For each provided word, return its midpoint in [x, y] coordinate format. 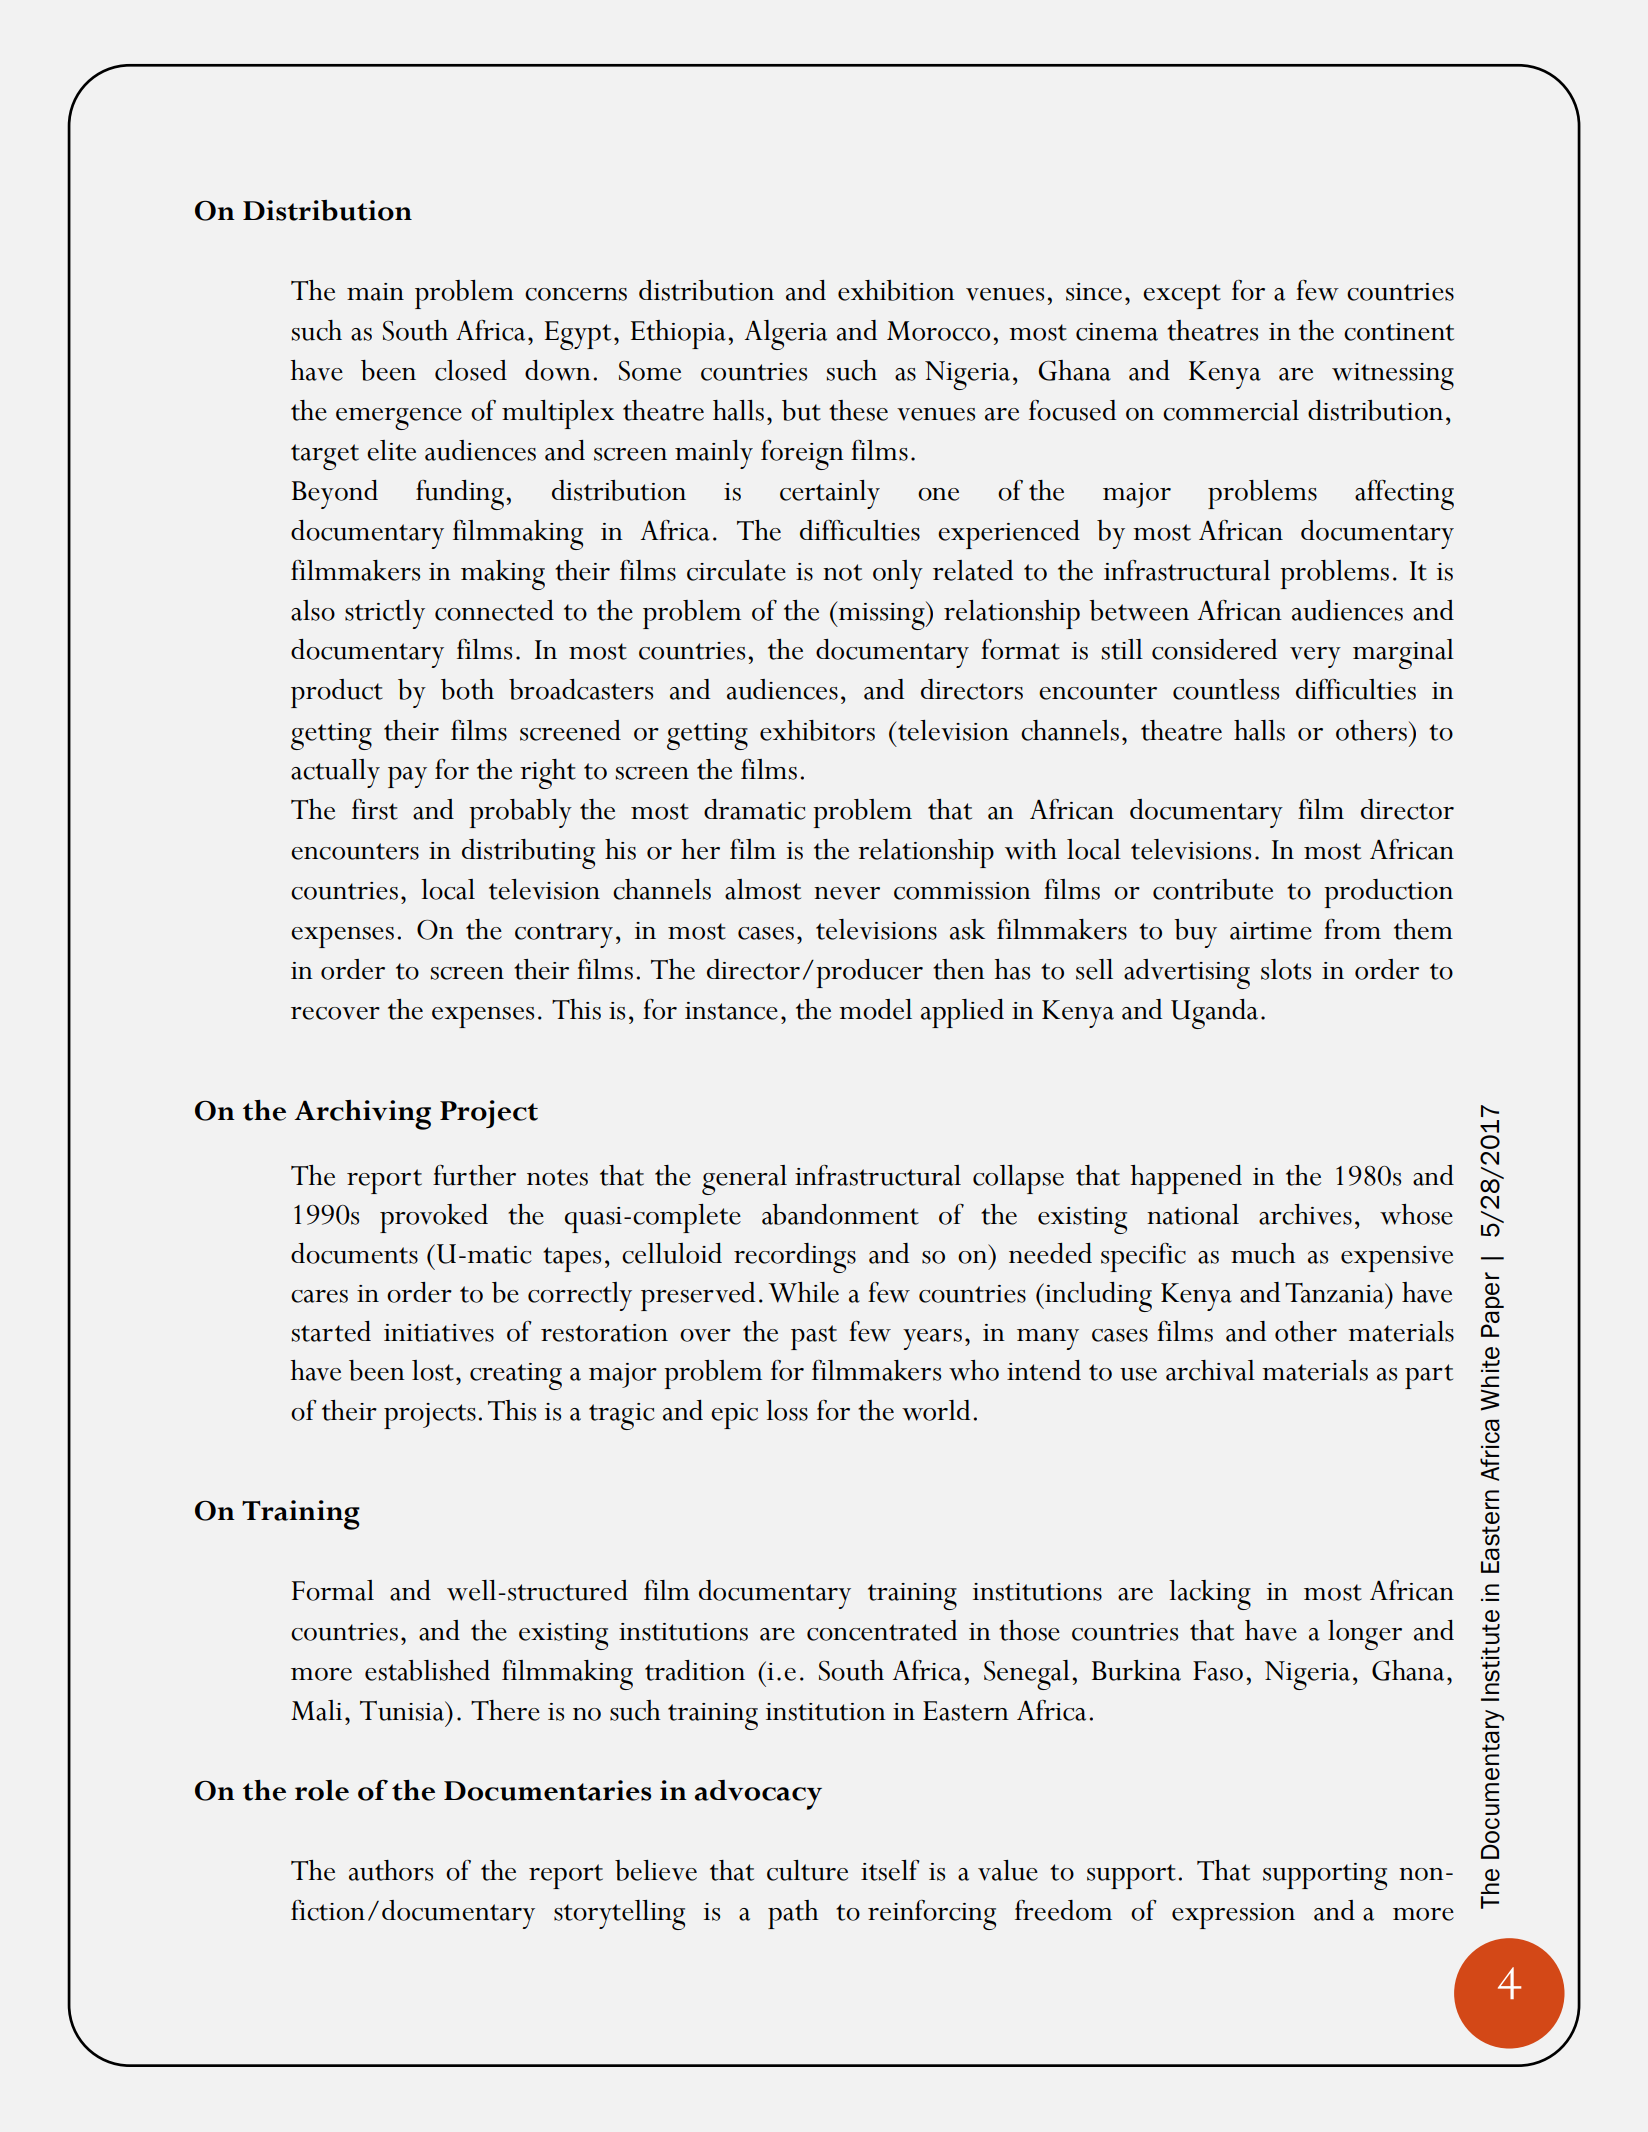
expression [1233, 1916]
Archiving [362, 1115]
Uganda [1214, 1014]
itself [890, 1870]
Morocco [938, 331]
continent [1399, 332]
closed [471, 370]
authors [391, 1870]
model [875, 1009]
